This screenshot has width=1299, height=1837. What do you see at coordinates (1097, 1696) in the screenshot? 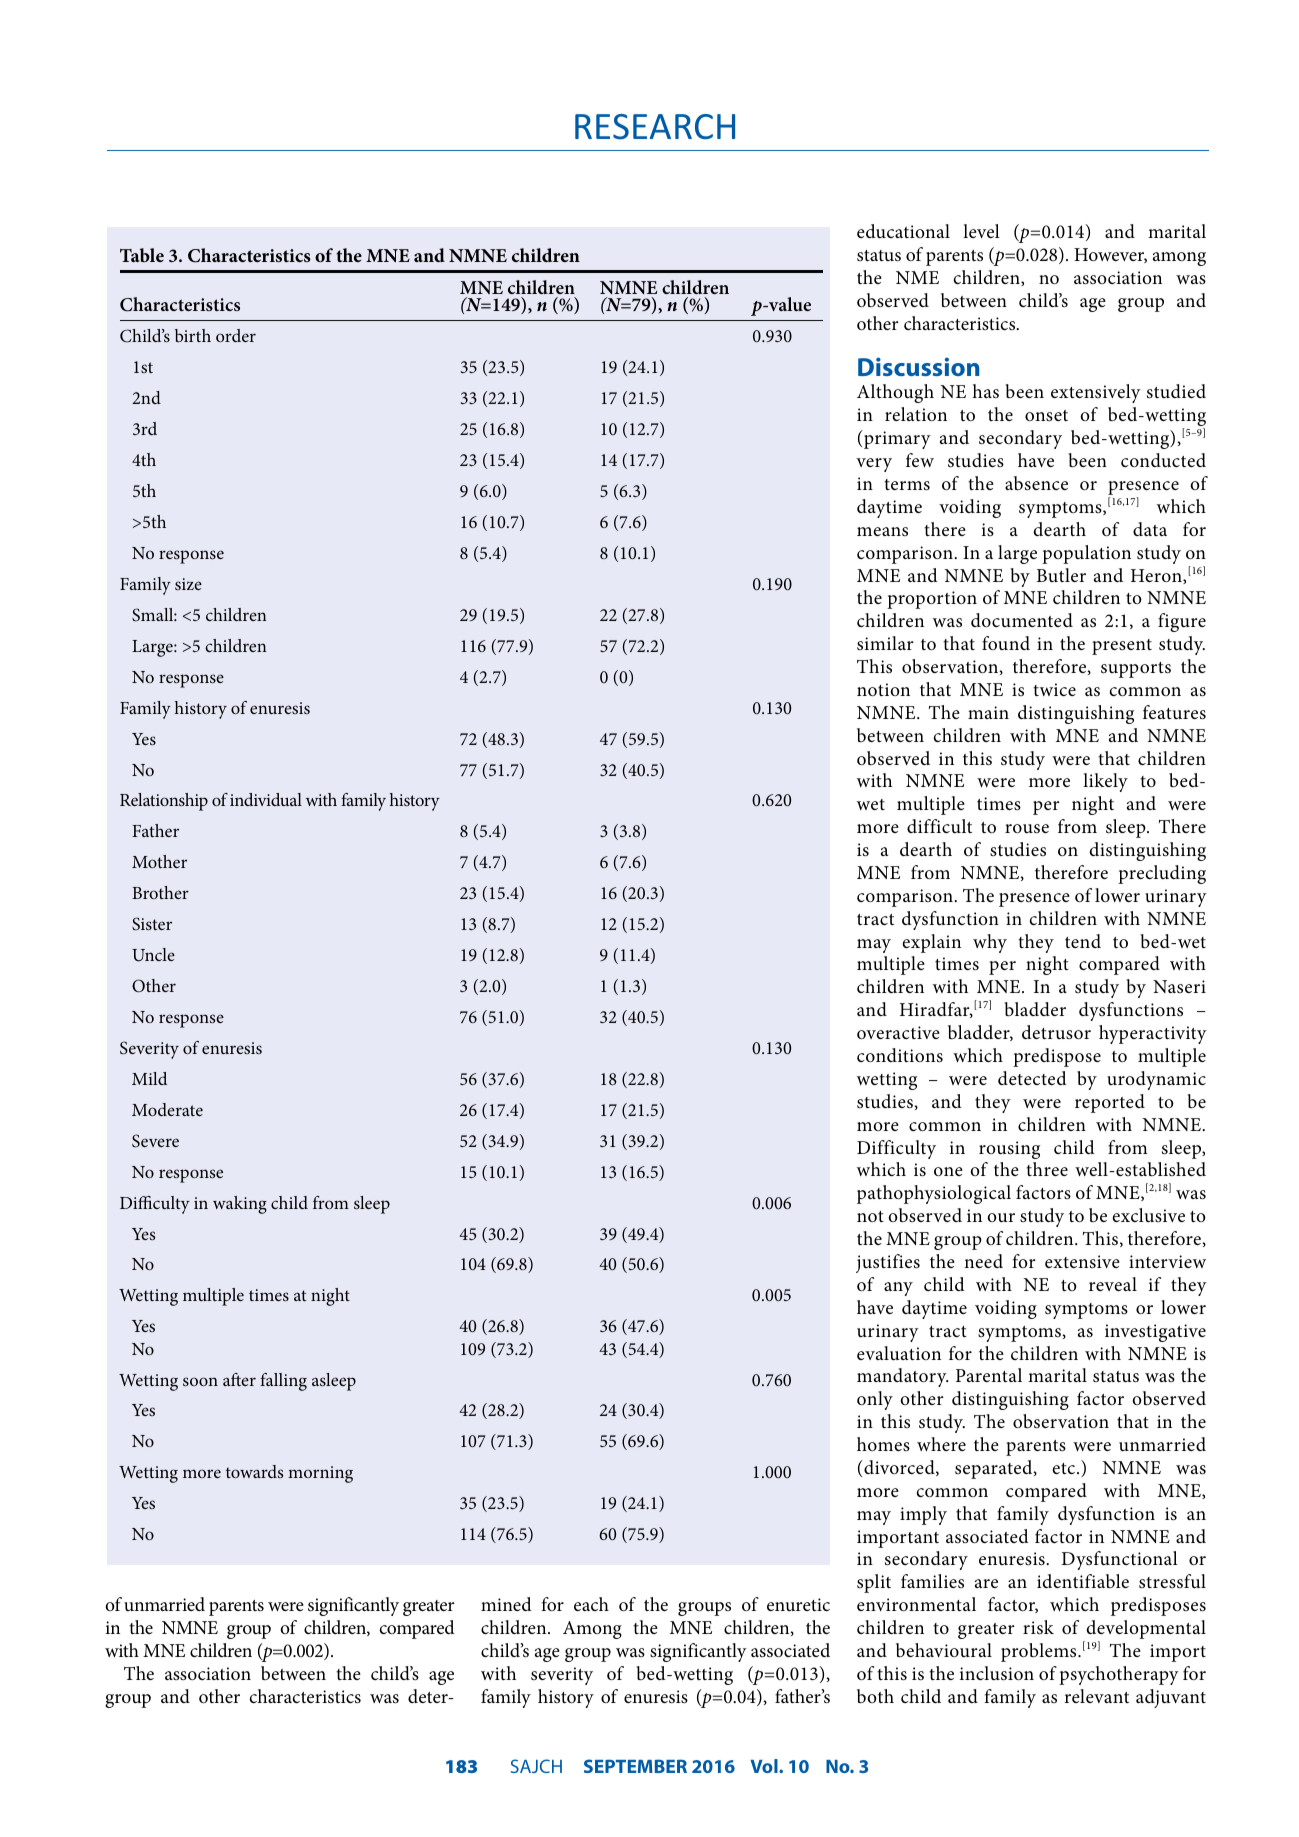
I see `relevant` at bounding box center [1097, 1696].
